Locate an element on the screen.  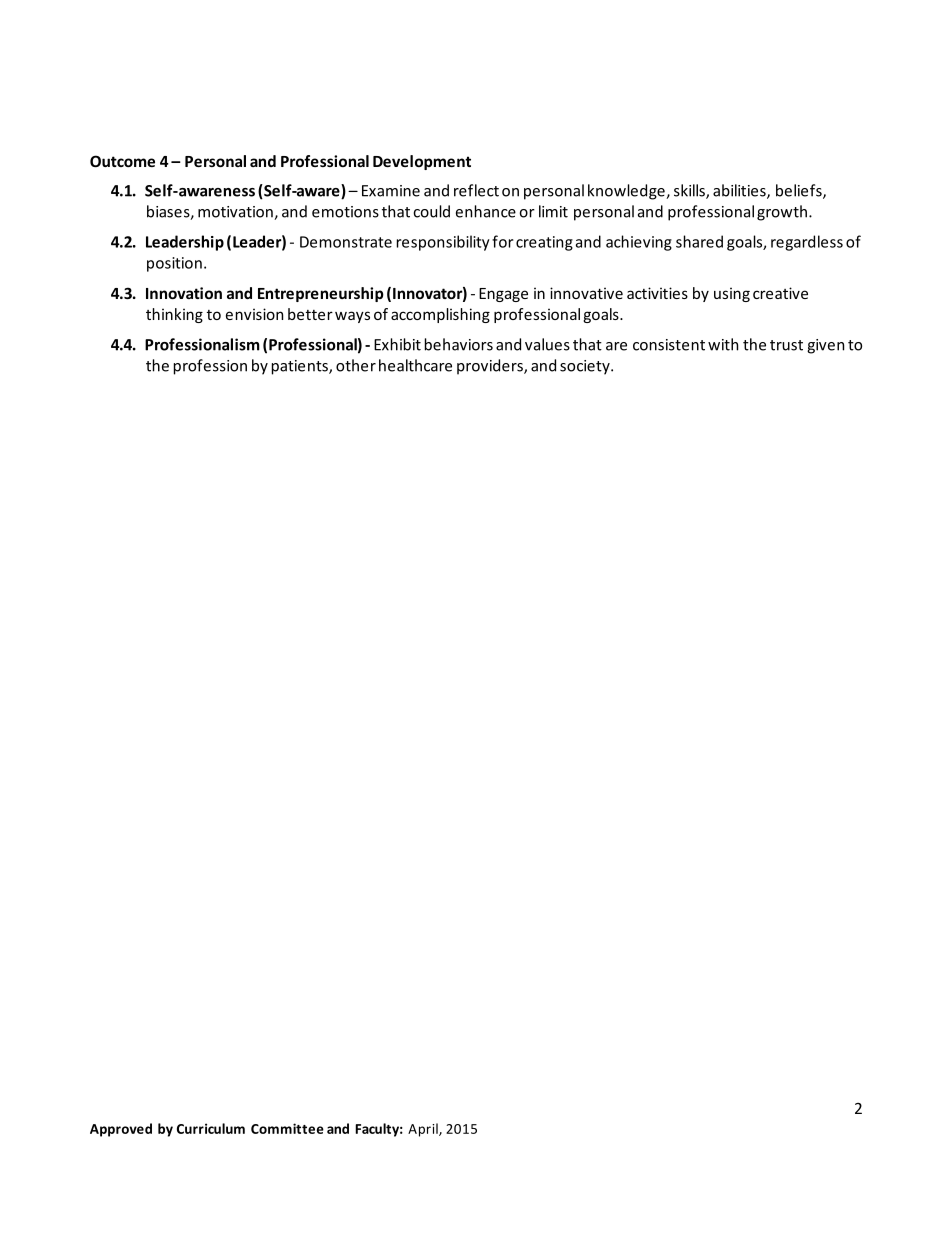
abilities is located at coordinates (740, 191).
